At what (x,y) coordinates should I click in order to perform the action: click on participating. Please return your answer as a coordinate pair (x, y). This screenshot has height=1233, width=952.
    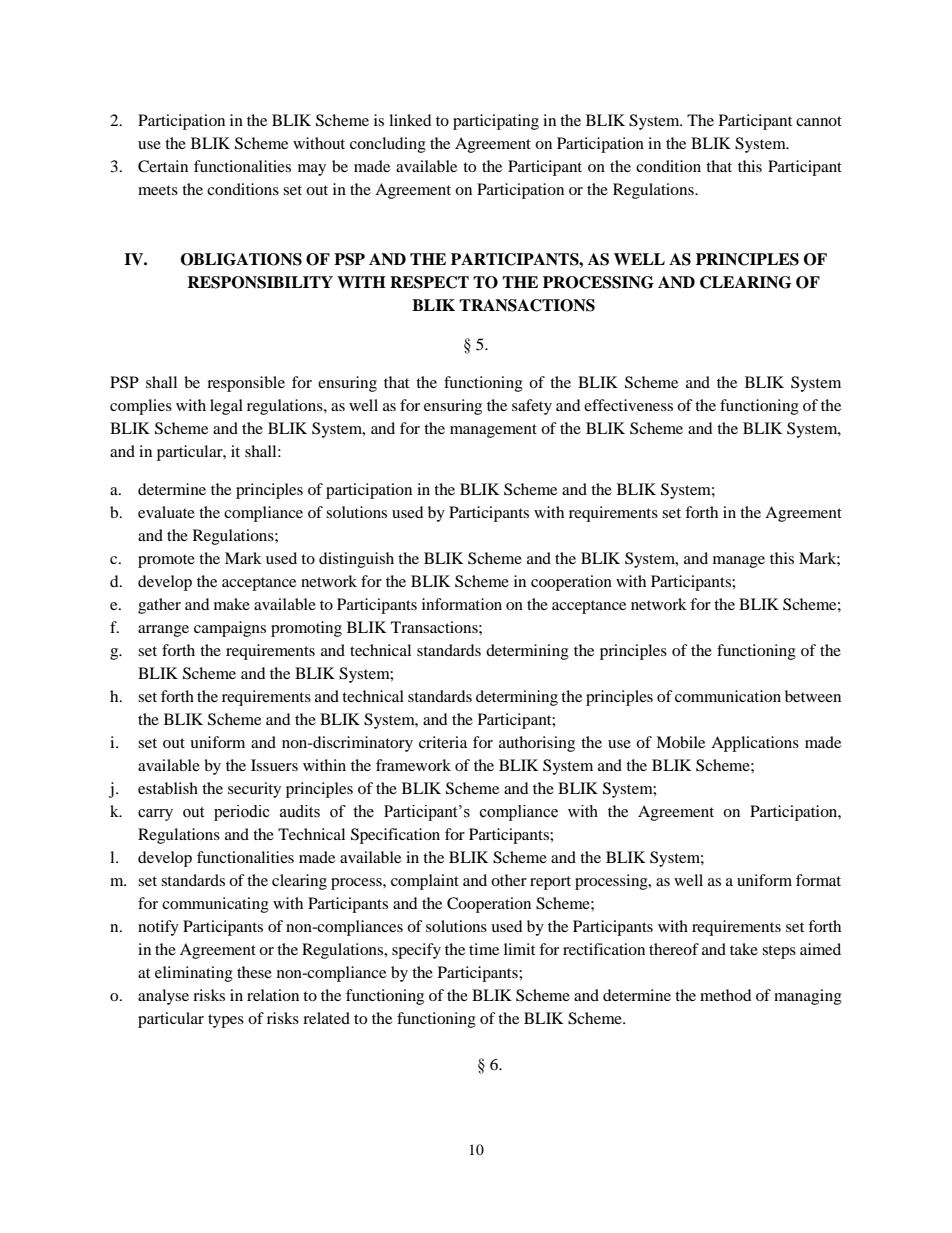
    Looking at the image, I should click on (496, 122).
